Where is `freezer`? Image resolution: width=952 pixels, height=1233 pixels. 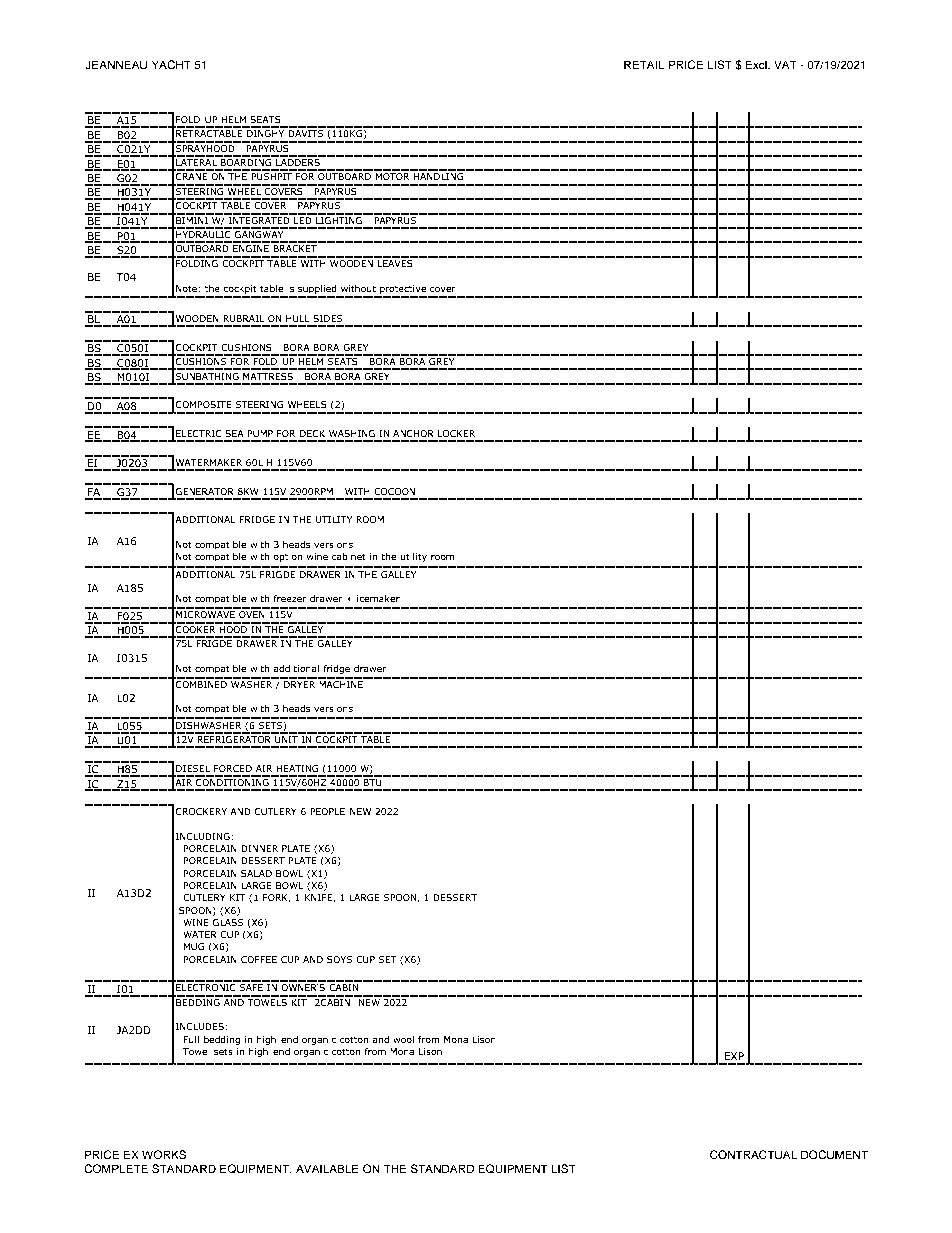 freezer is located at coordinates (290, 598).
